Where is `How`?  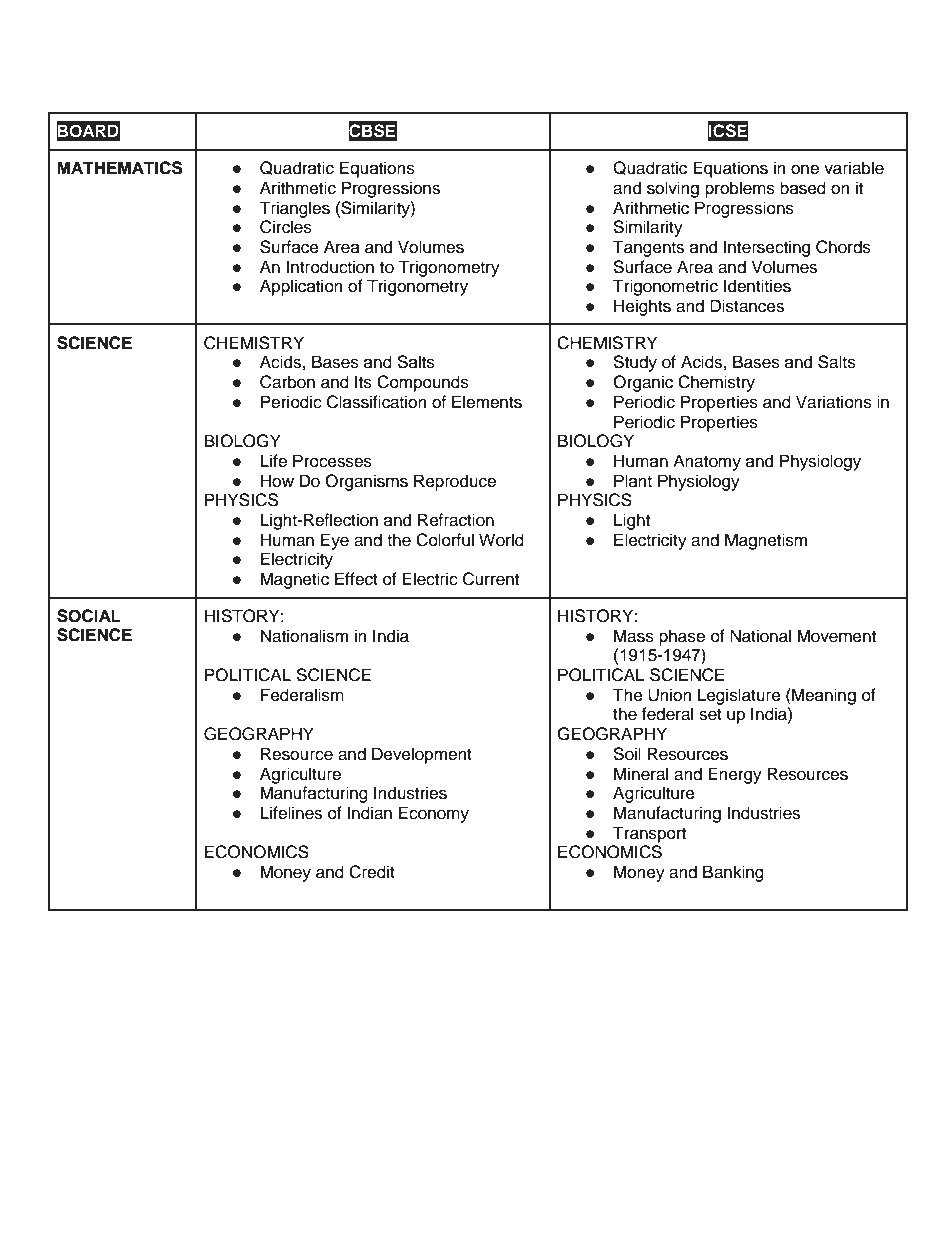
How is located at coordinates (277, 481).
